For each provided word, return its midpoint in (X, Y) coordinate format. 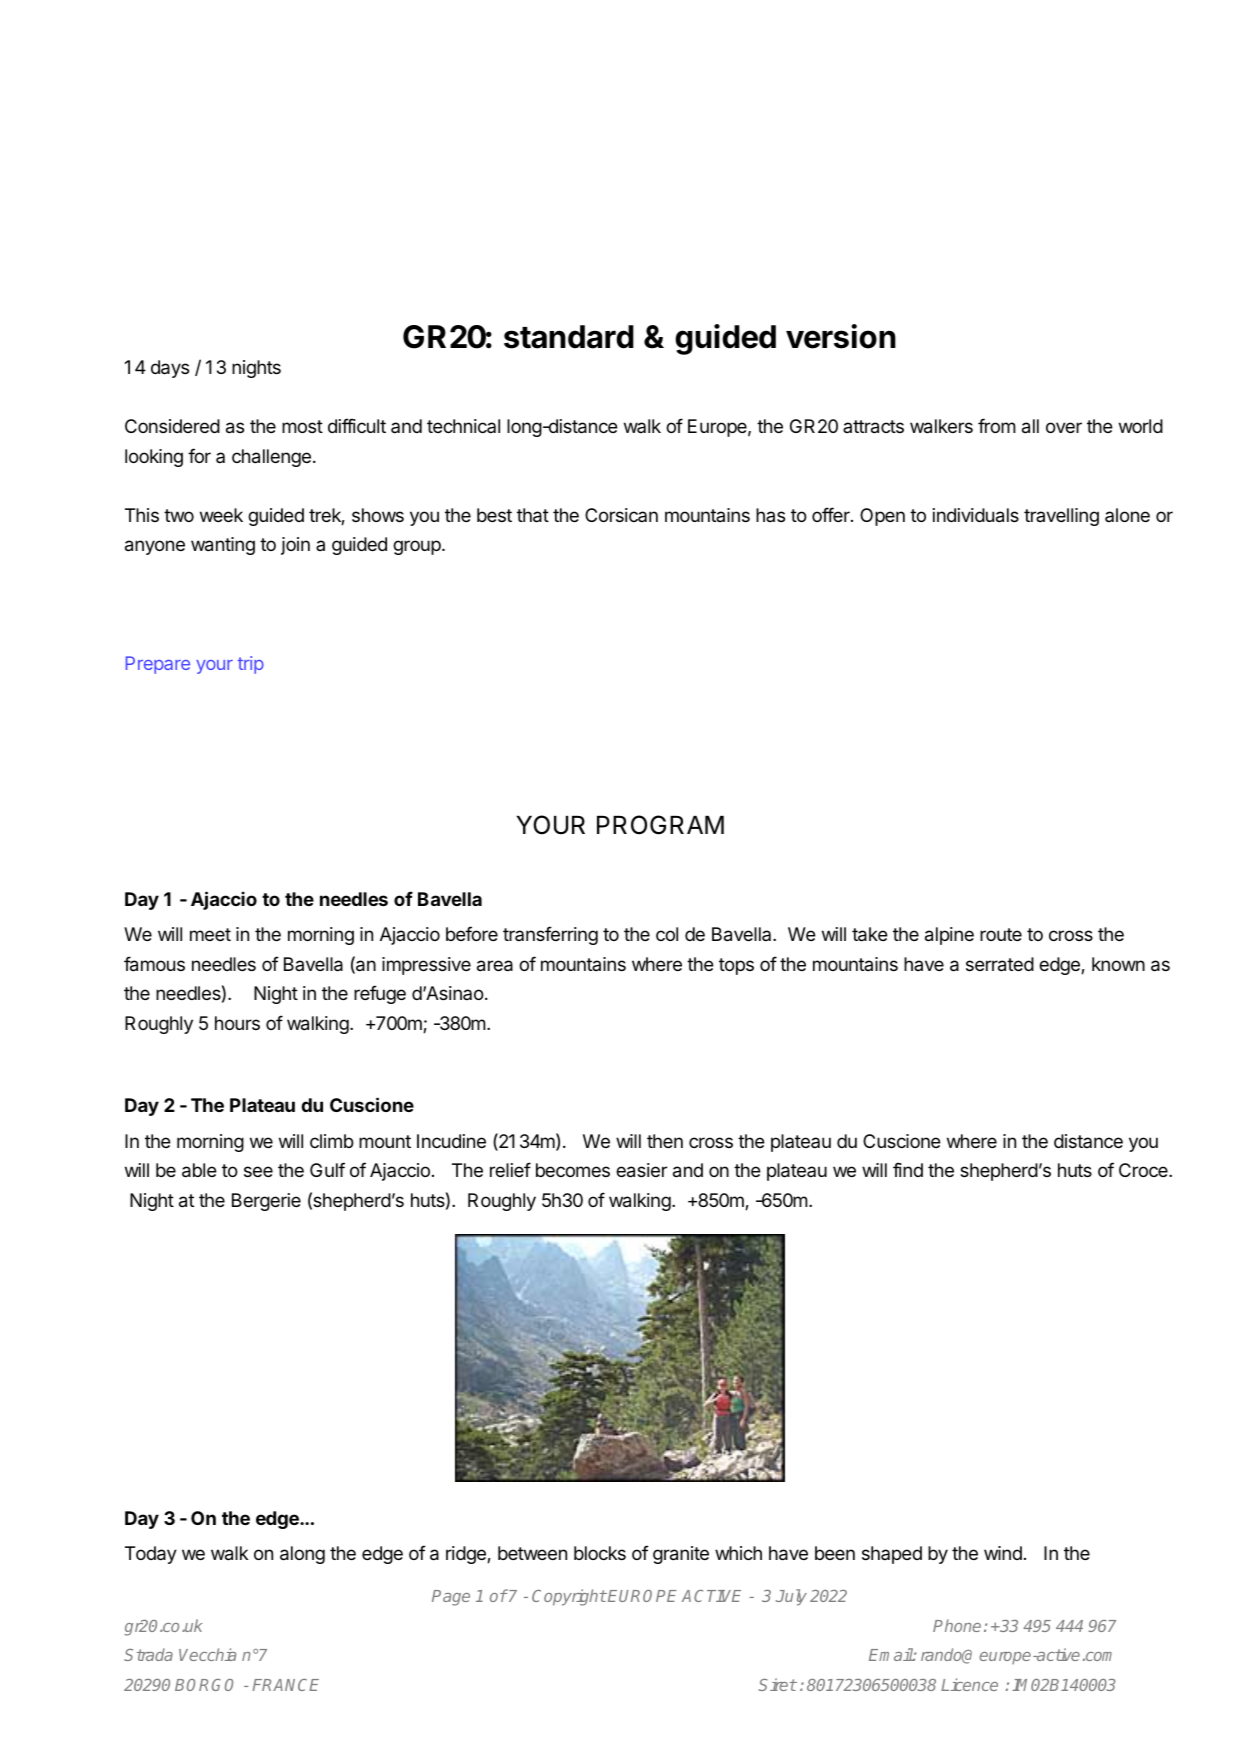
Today (151, 1555)
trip (251, 665)
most (302, 426)
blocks (600, 1553)
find (908, 1169)
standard (569, 337)
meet (210, 934)
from (997, 425)
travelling (1061, 517)
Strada (148, 1654)
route (1001, 934)
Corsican (621, 515)
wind (1003, 1553)
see (258, 1171)
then (665, 1141)
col (667, 934)
